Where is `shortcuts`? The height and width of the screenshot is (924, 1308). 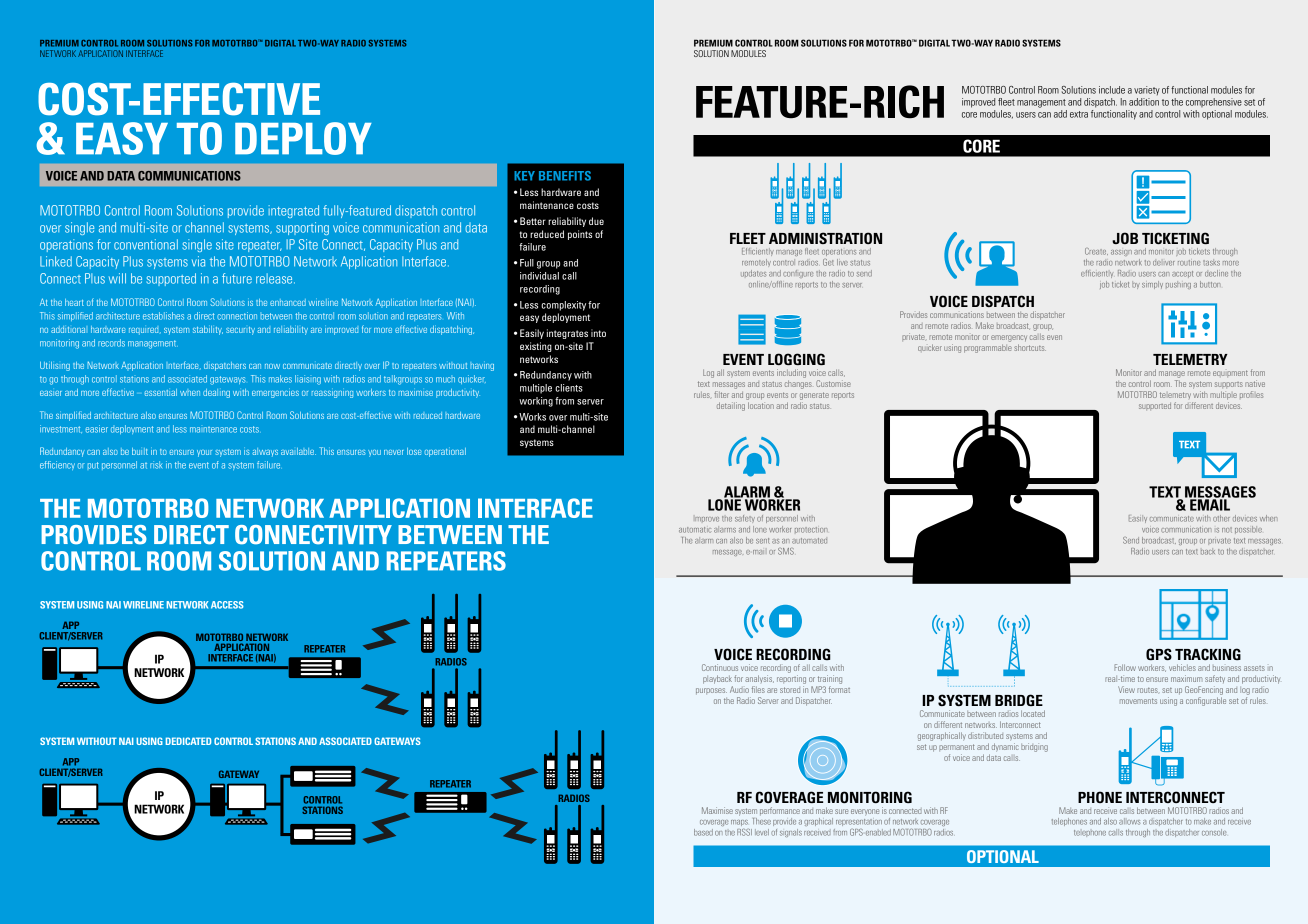 shortcuts is located at coordinates (1030, 347).
